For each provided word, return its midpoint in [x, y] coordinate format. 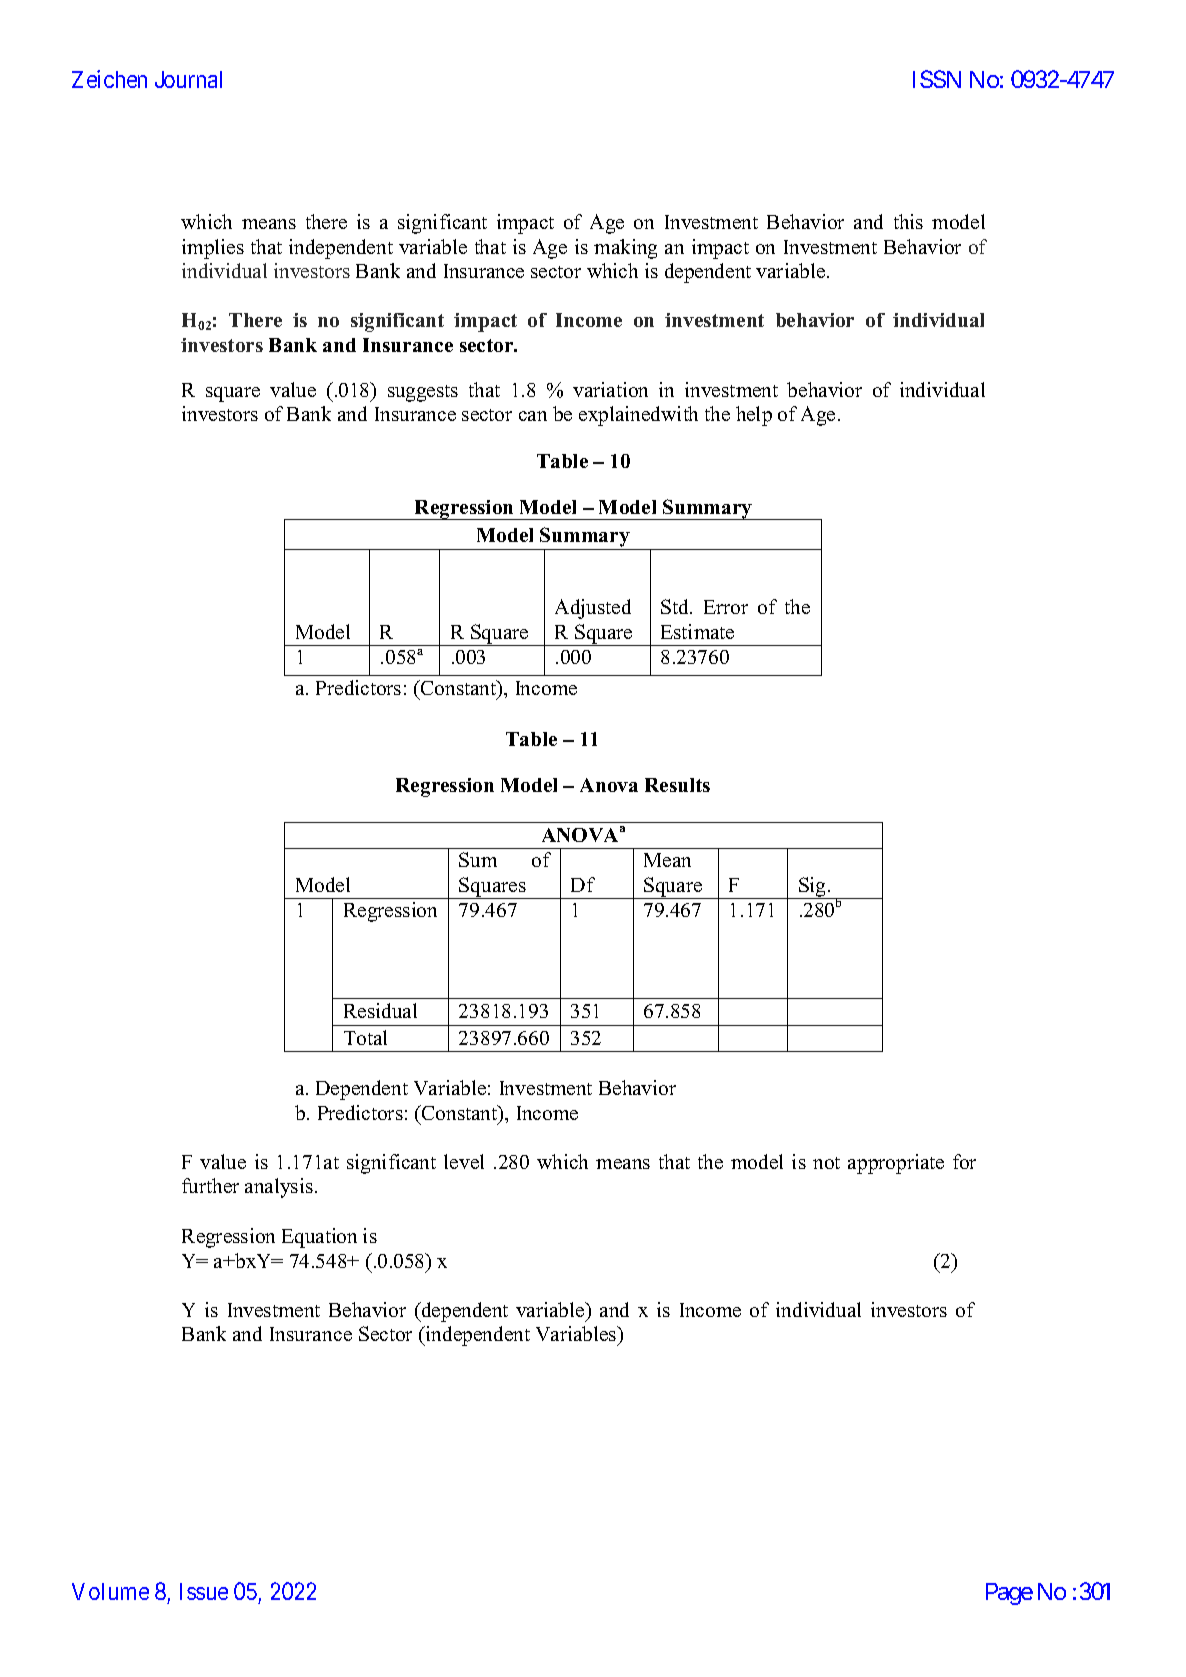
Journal [188, 79]
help [754, 416]
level [464, 1161]
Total [365, 1037]
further [210, 1185]
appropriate [896, 1164]
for [964, 1161]
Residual [380, 1010]
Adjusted [593, 609]
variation [610, 389]
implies [213, 249]
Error [726, 607]
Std [676, 606]
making [625, 249]
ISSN [937, 79]
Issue [204, 1591]
